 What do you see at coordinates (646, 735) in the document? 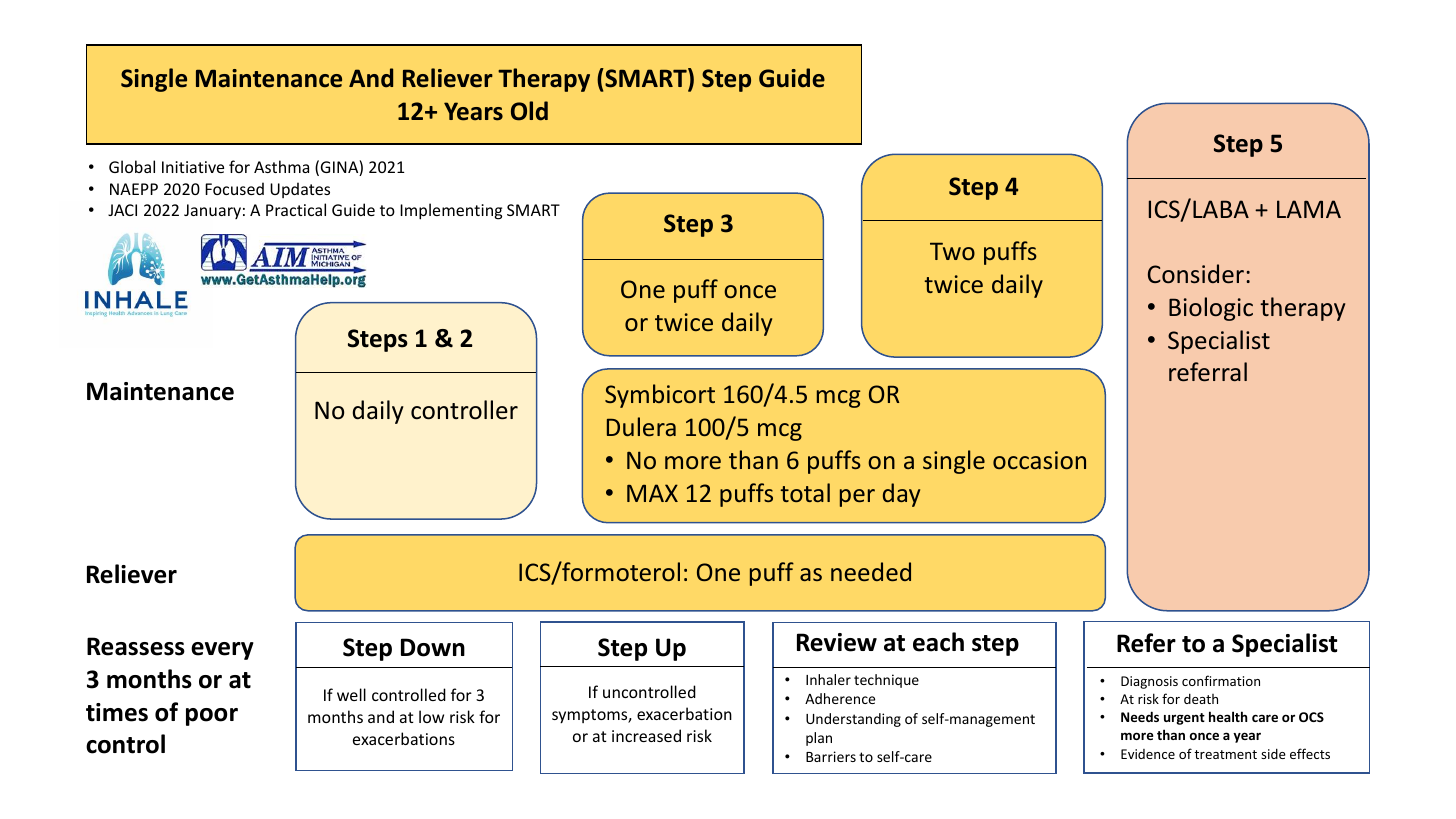
I see `increased` at bounding box center [646, 735].
